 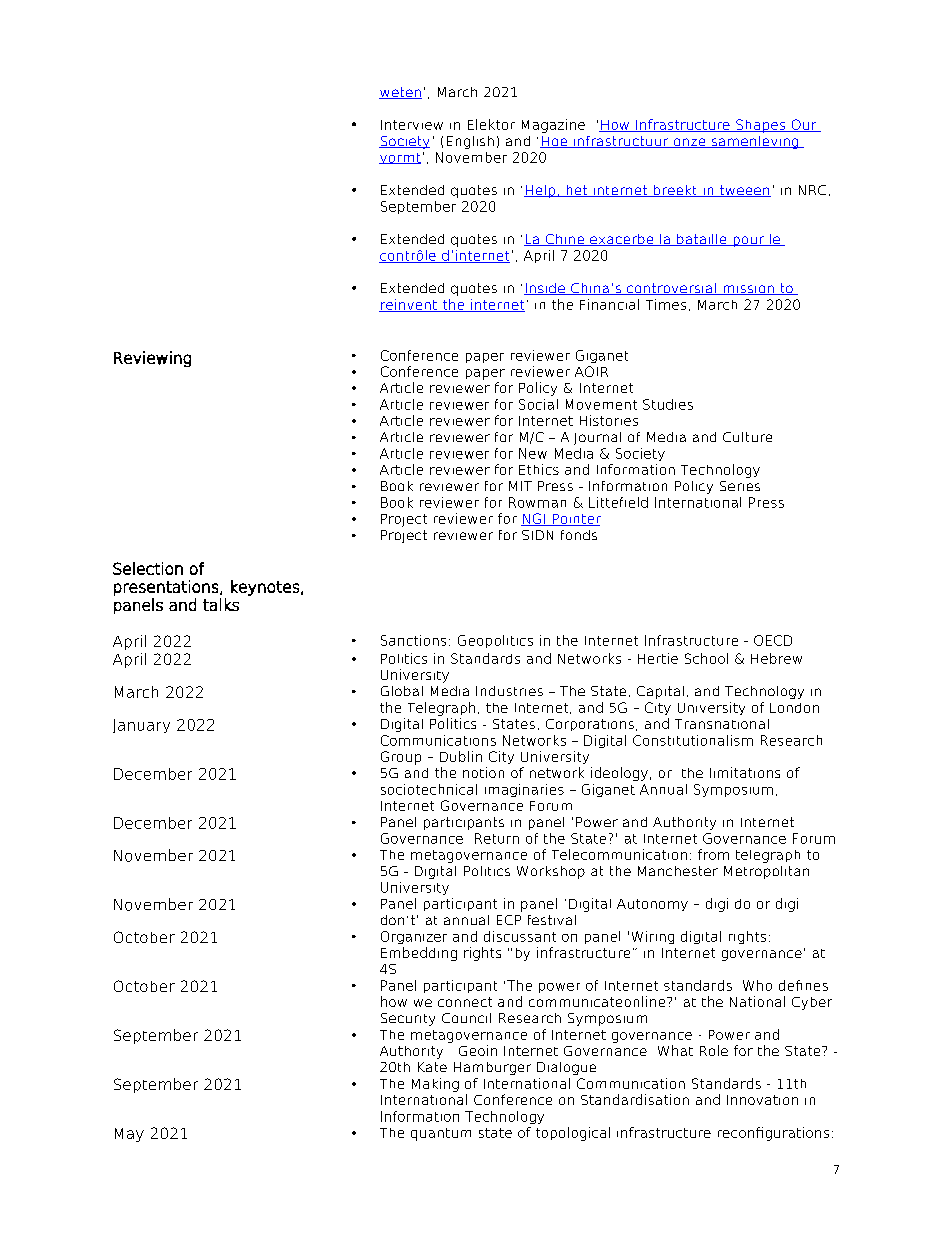 I want to click on Shapes, so click(x=761, y=126).
